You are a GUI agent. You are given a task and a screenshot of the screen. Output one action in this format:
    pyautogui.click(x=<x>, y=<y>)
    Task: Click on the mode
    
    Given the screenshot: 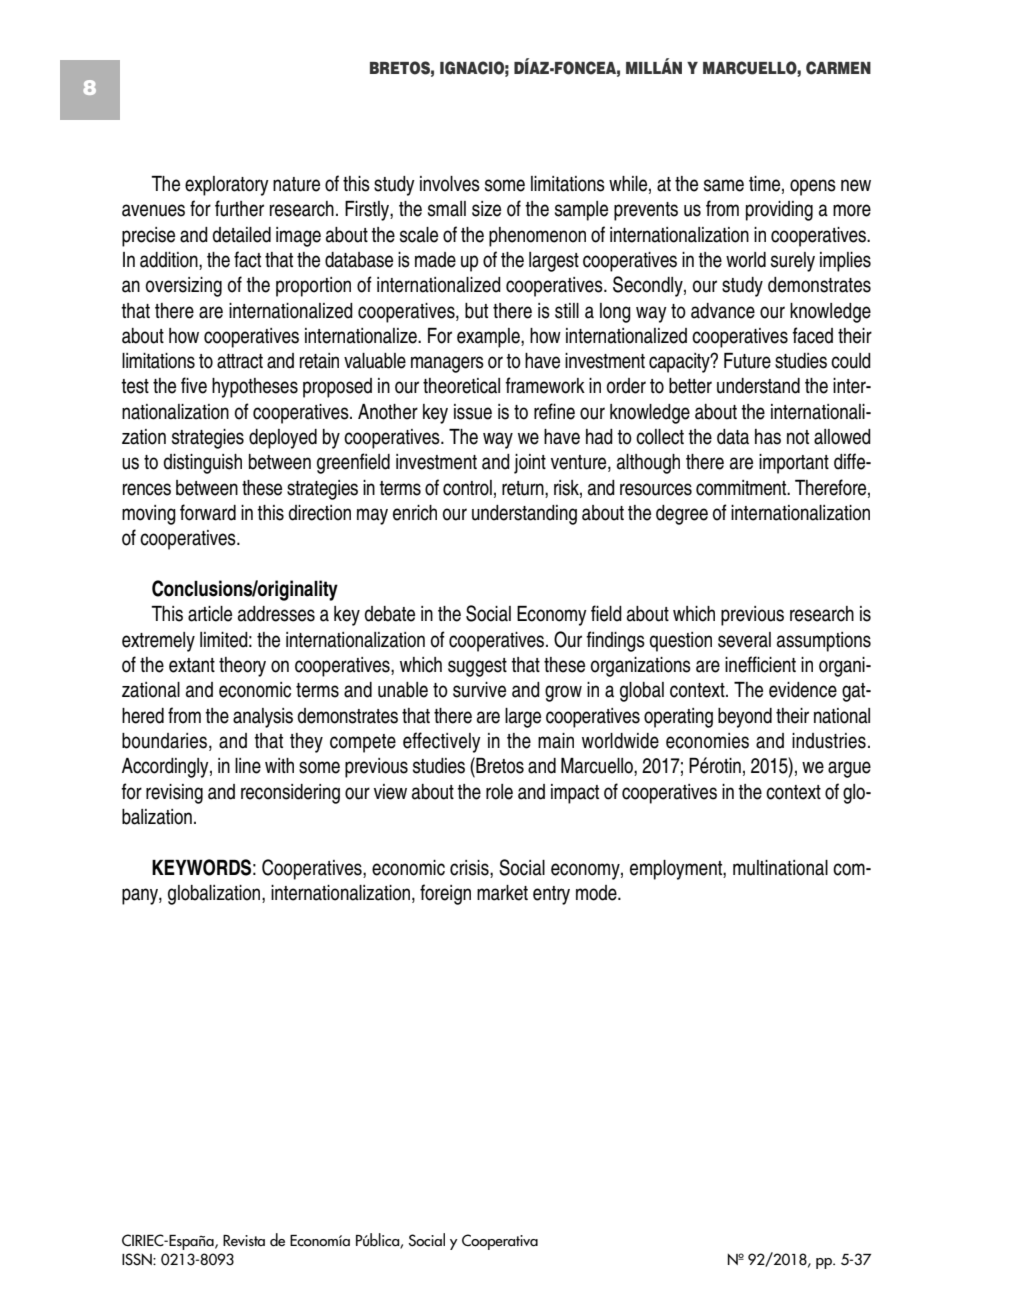 What is the action you would take?
    pyautogui.click(x=597, y=893)
